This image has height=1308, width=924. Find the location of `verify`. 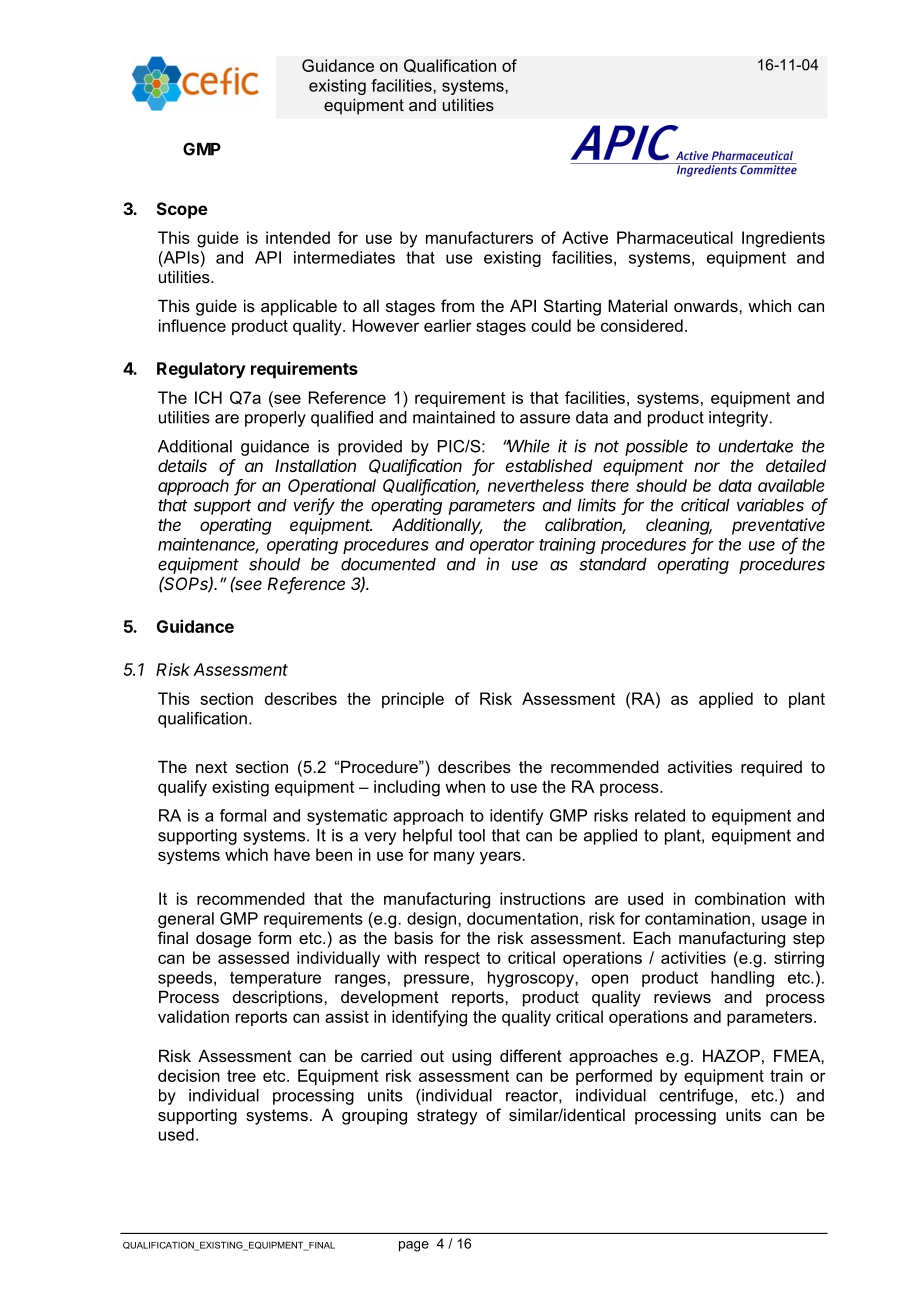

verify is located at coordinates (314, 506).
